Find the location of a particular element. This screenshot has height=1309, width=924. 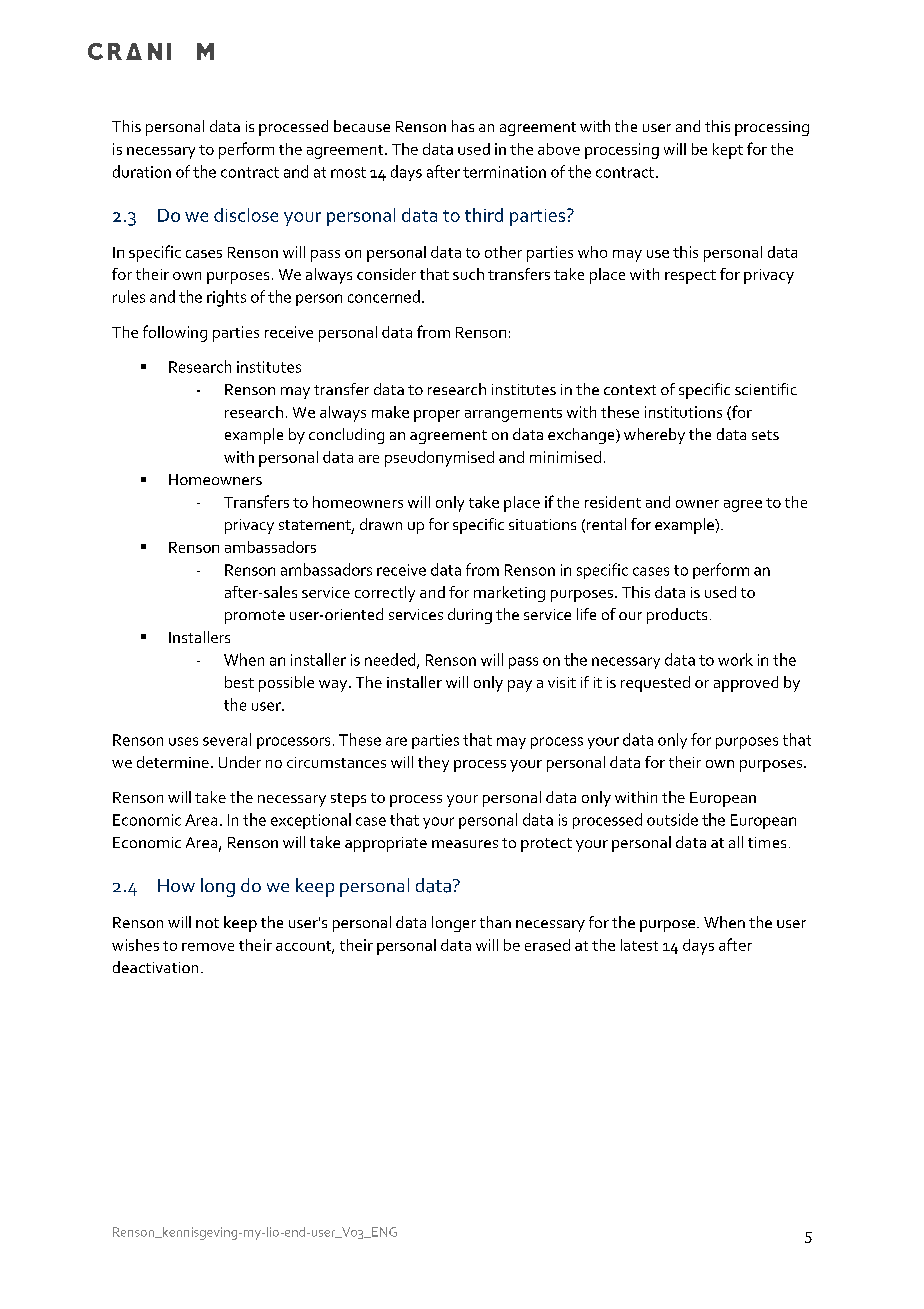

whereby is located at coordinates (654, 436).
